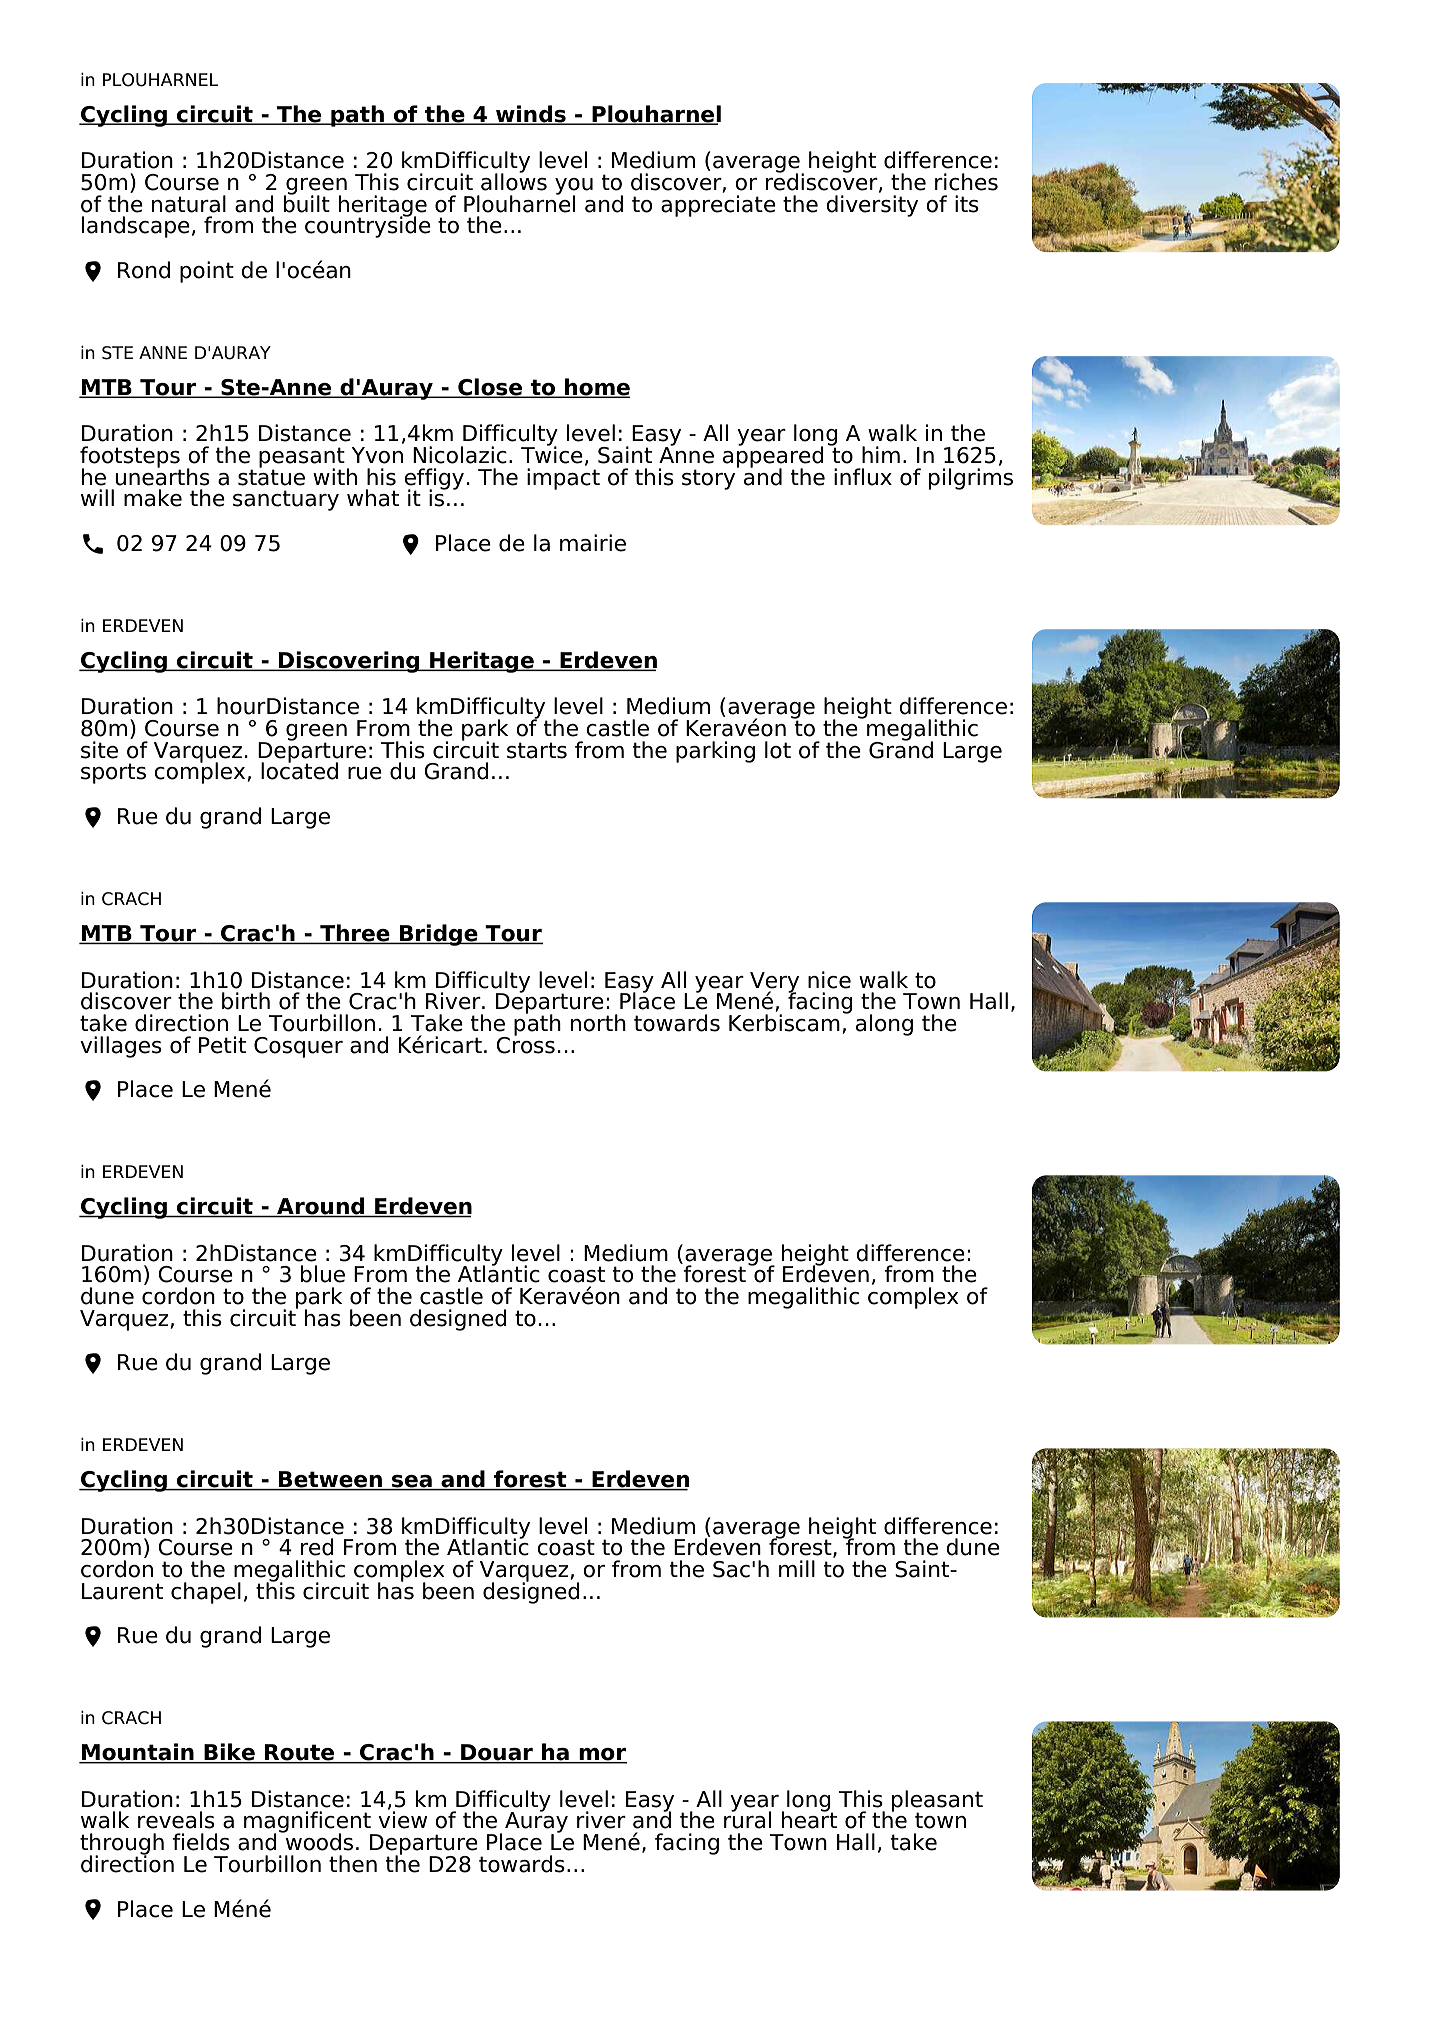 The width and height of the image is (1432, 2027). I want to click on natural, so click(189, 204).
